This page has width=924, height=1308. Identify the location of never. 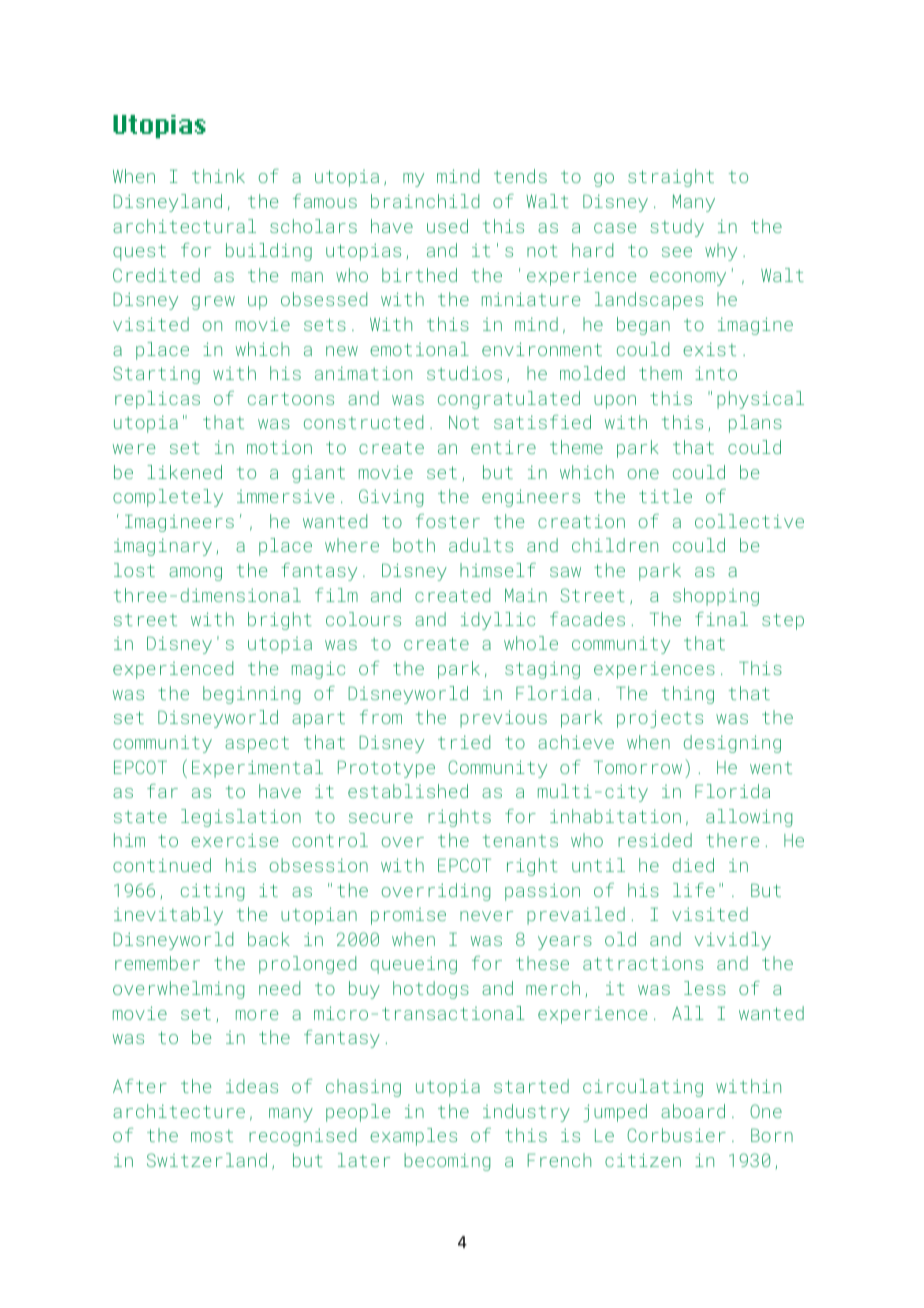
(486, 916).
